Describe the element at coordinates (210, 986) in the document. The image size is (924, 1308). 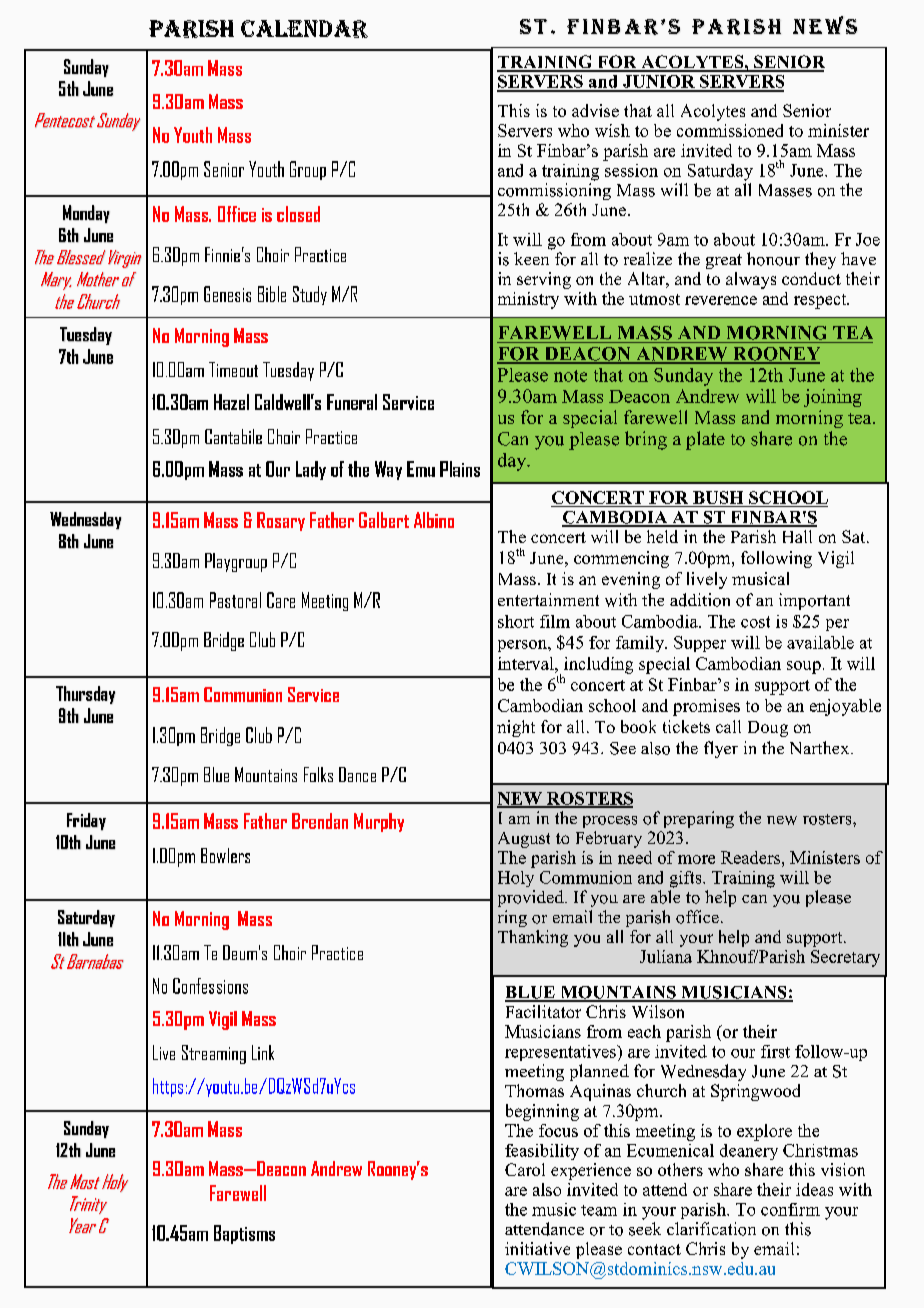
I see `Confessions` at that location.
